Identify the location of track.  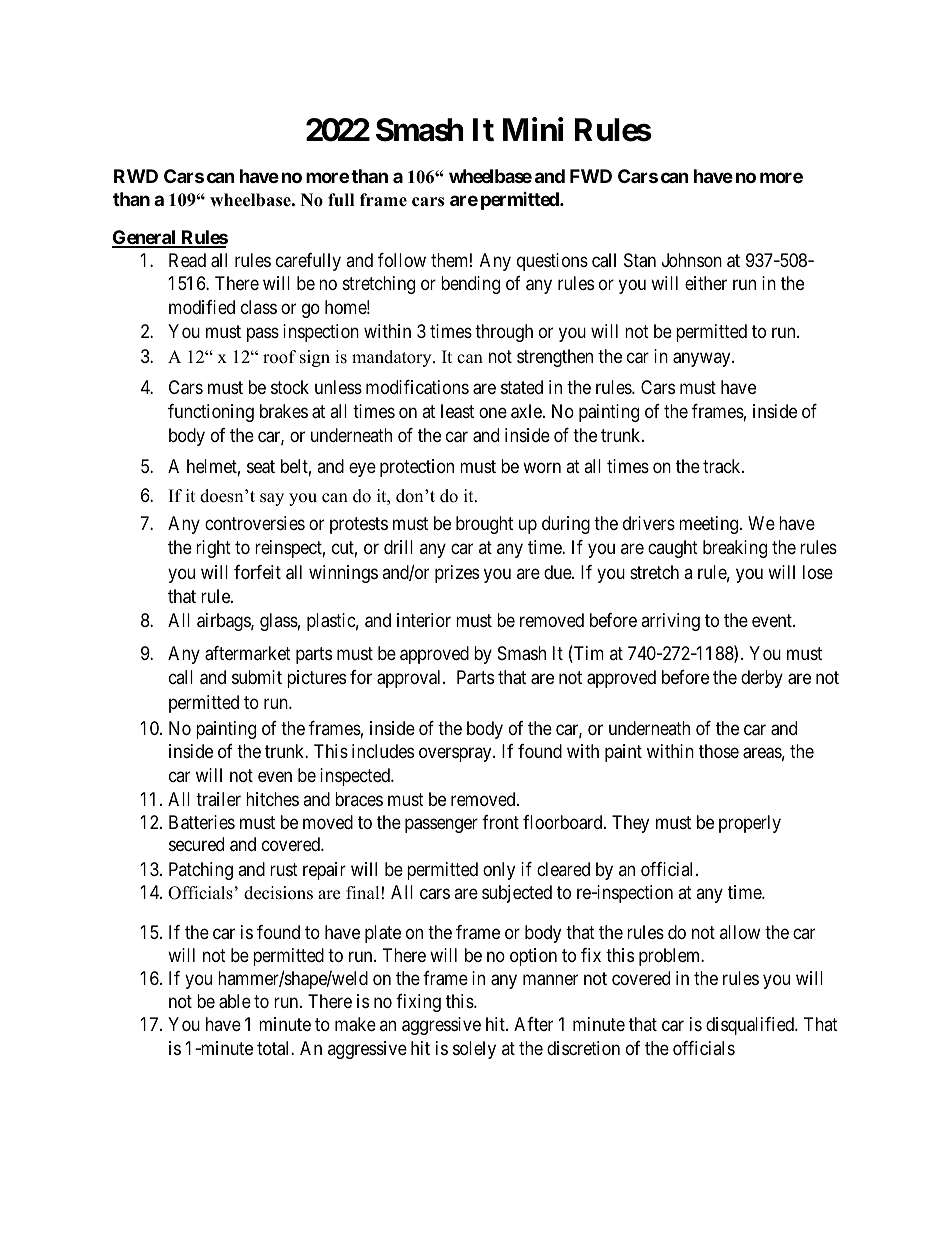
(723, 466).
